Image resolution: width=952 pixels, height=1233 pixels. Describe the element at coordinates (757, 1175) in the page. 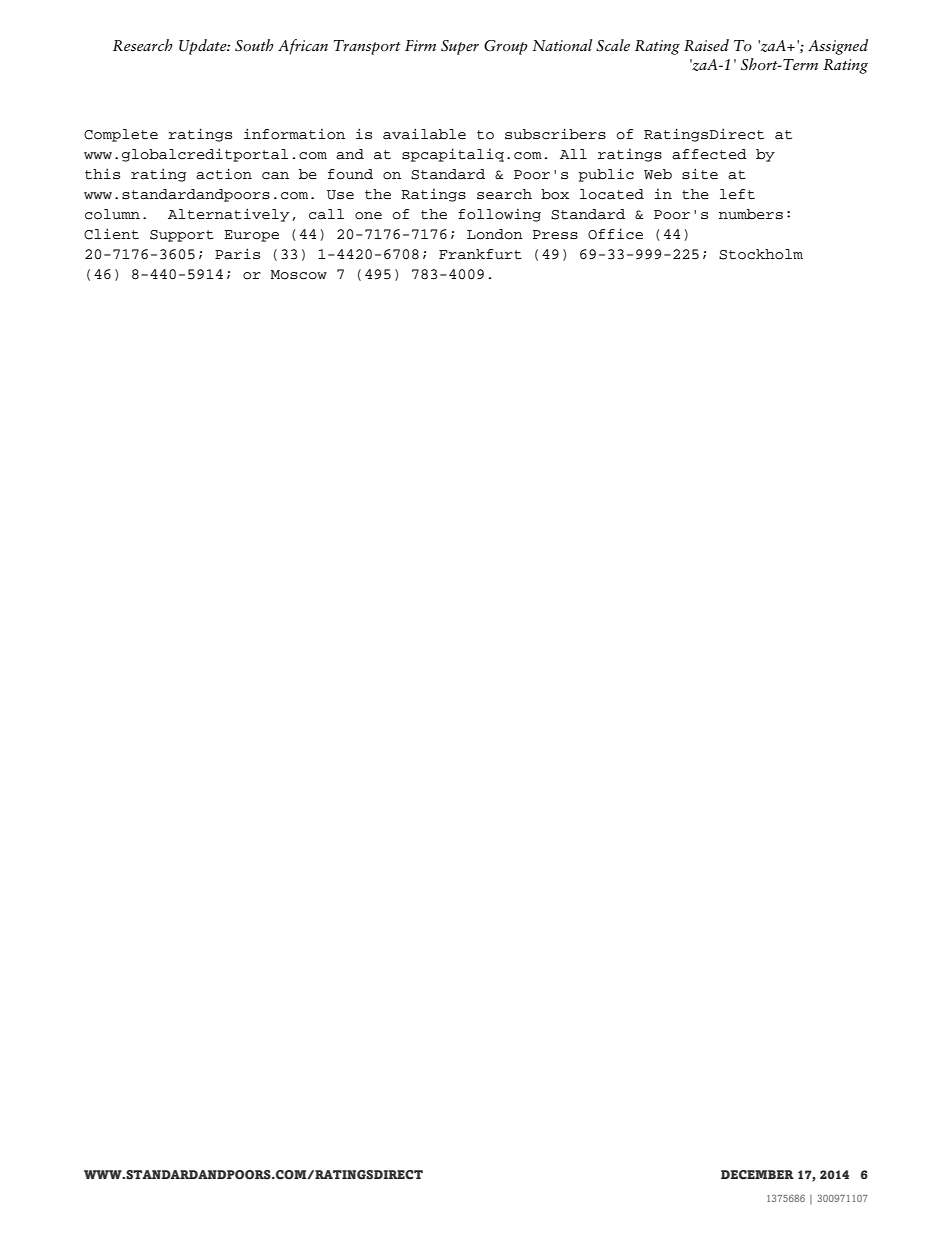

I see `DECEMBER` at that location.
